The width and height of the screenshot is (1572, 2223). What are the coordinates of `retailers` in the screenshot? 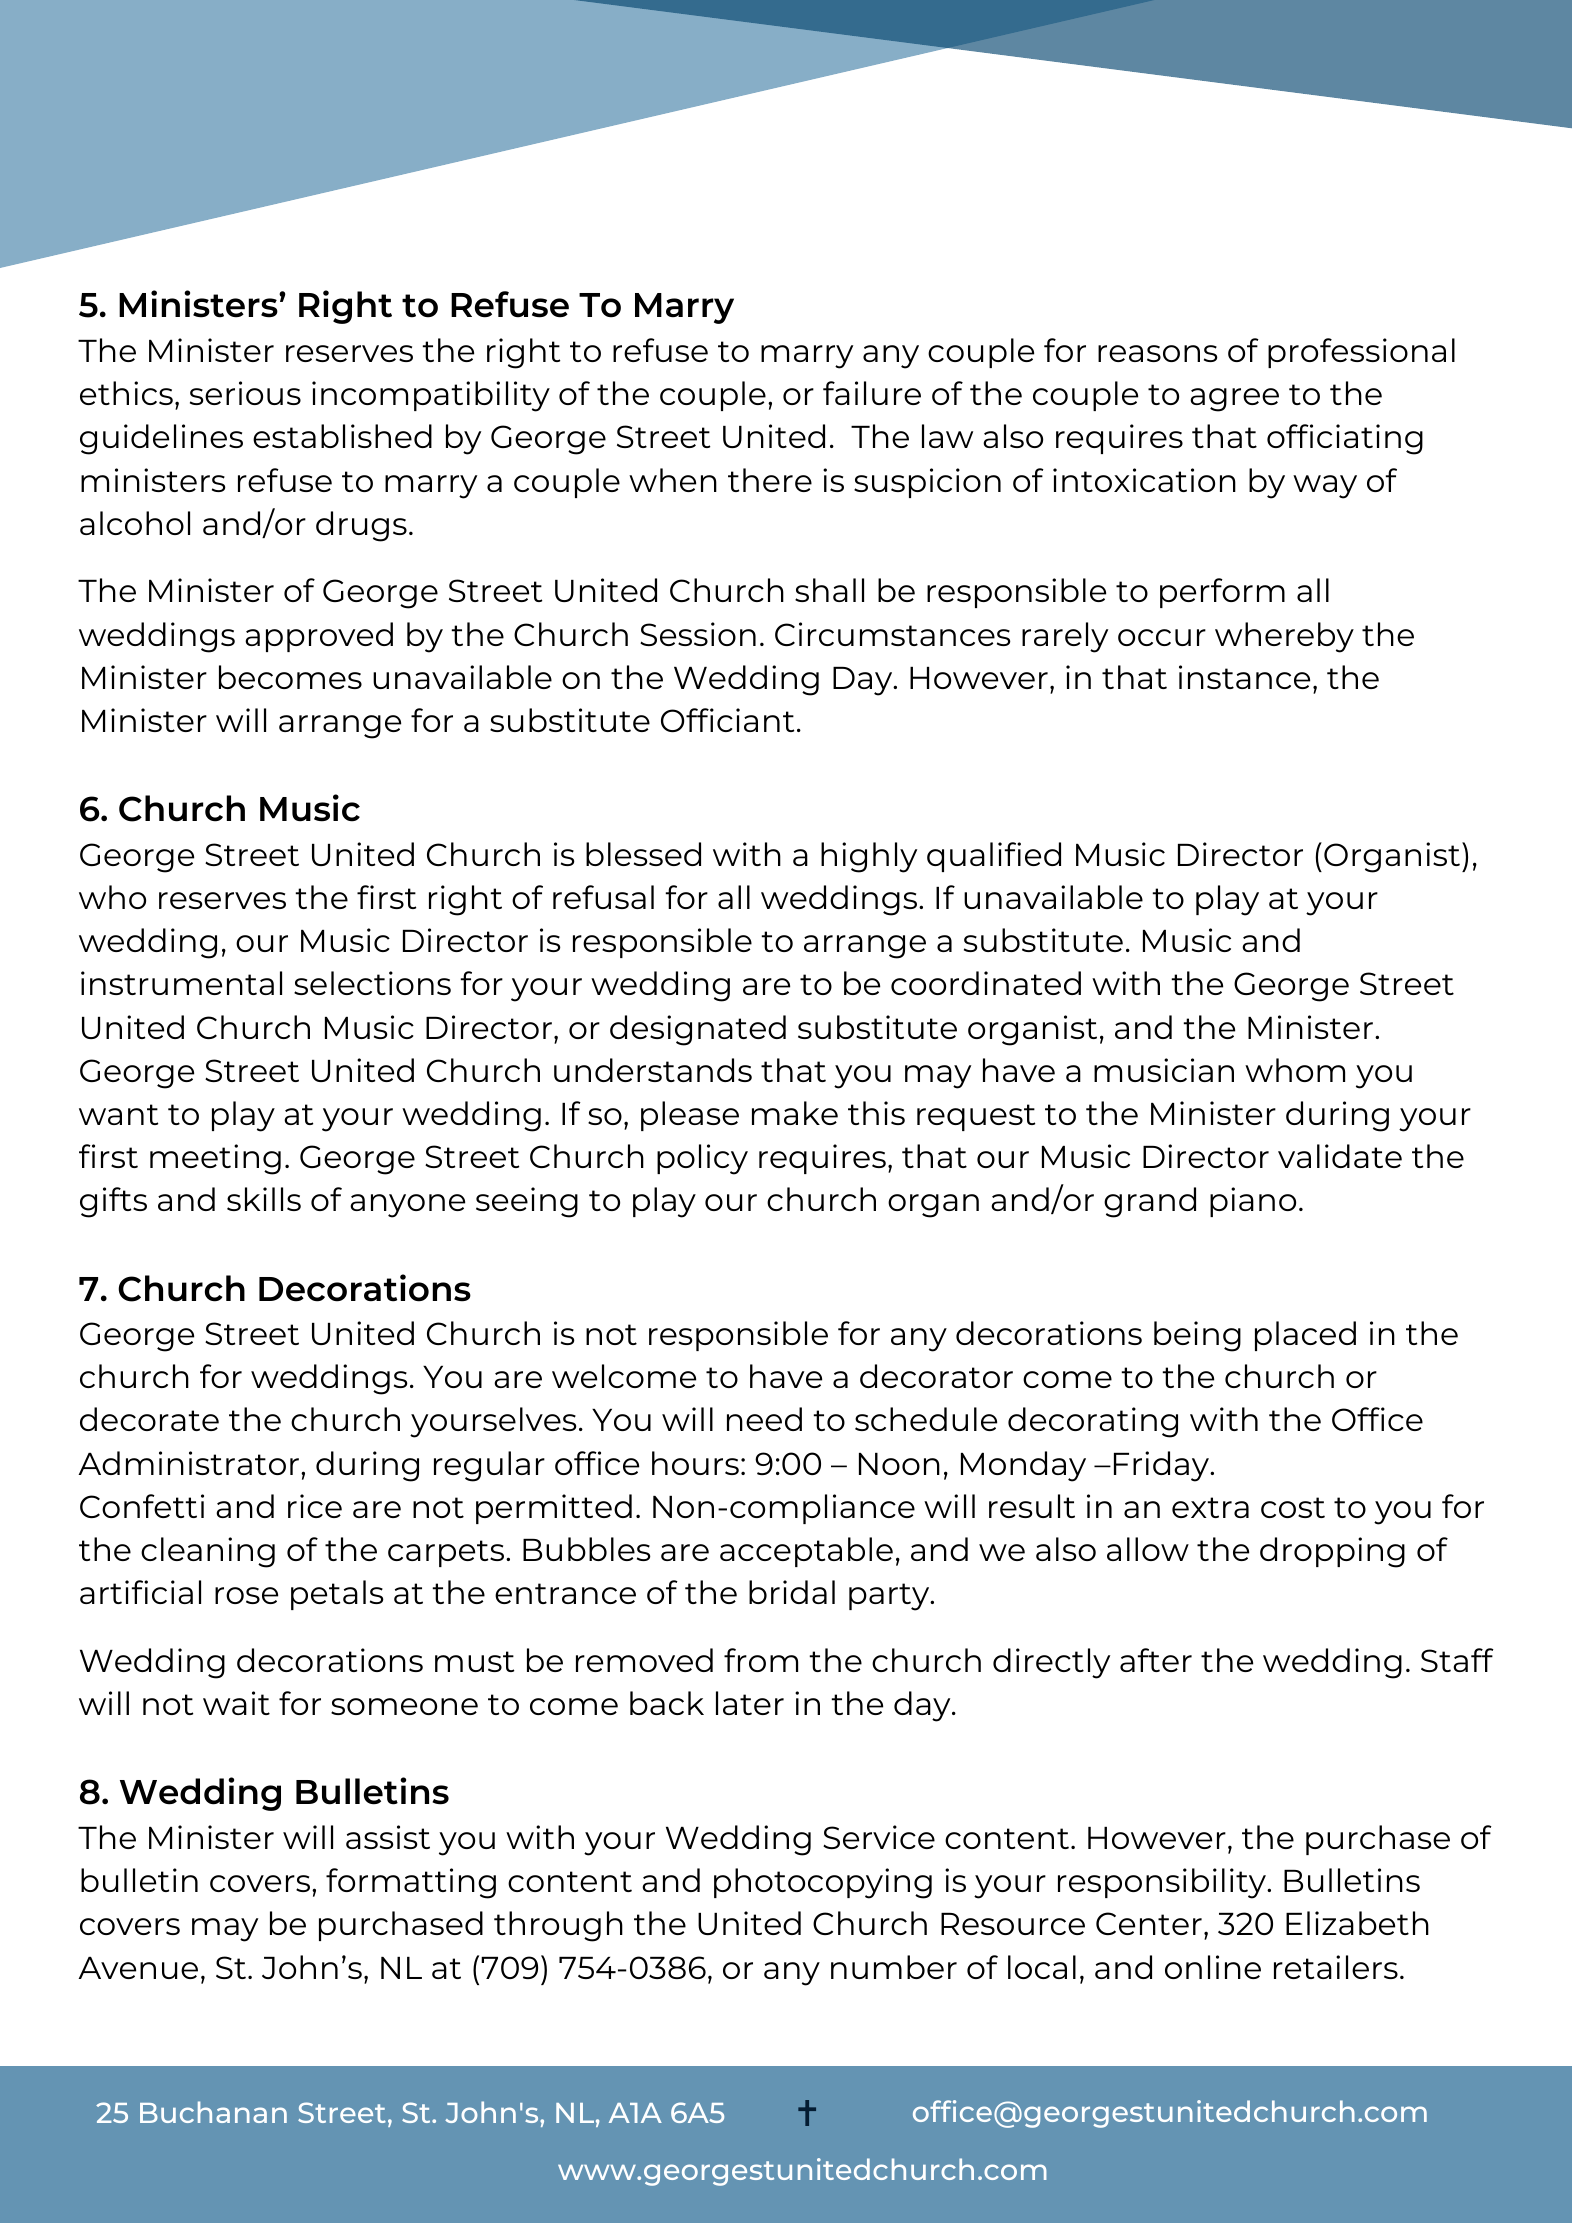 It's located at (1336, 1967).
